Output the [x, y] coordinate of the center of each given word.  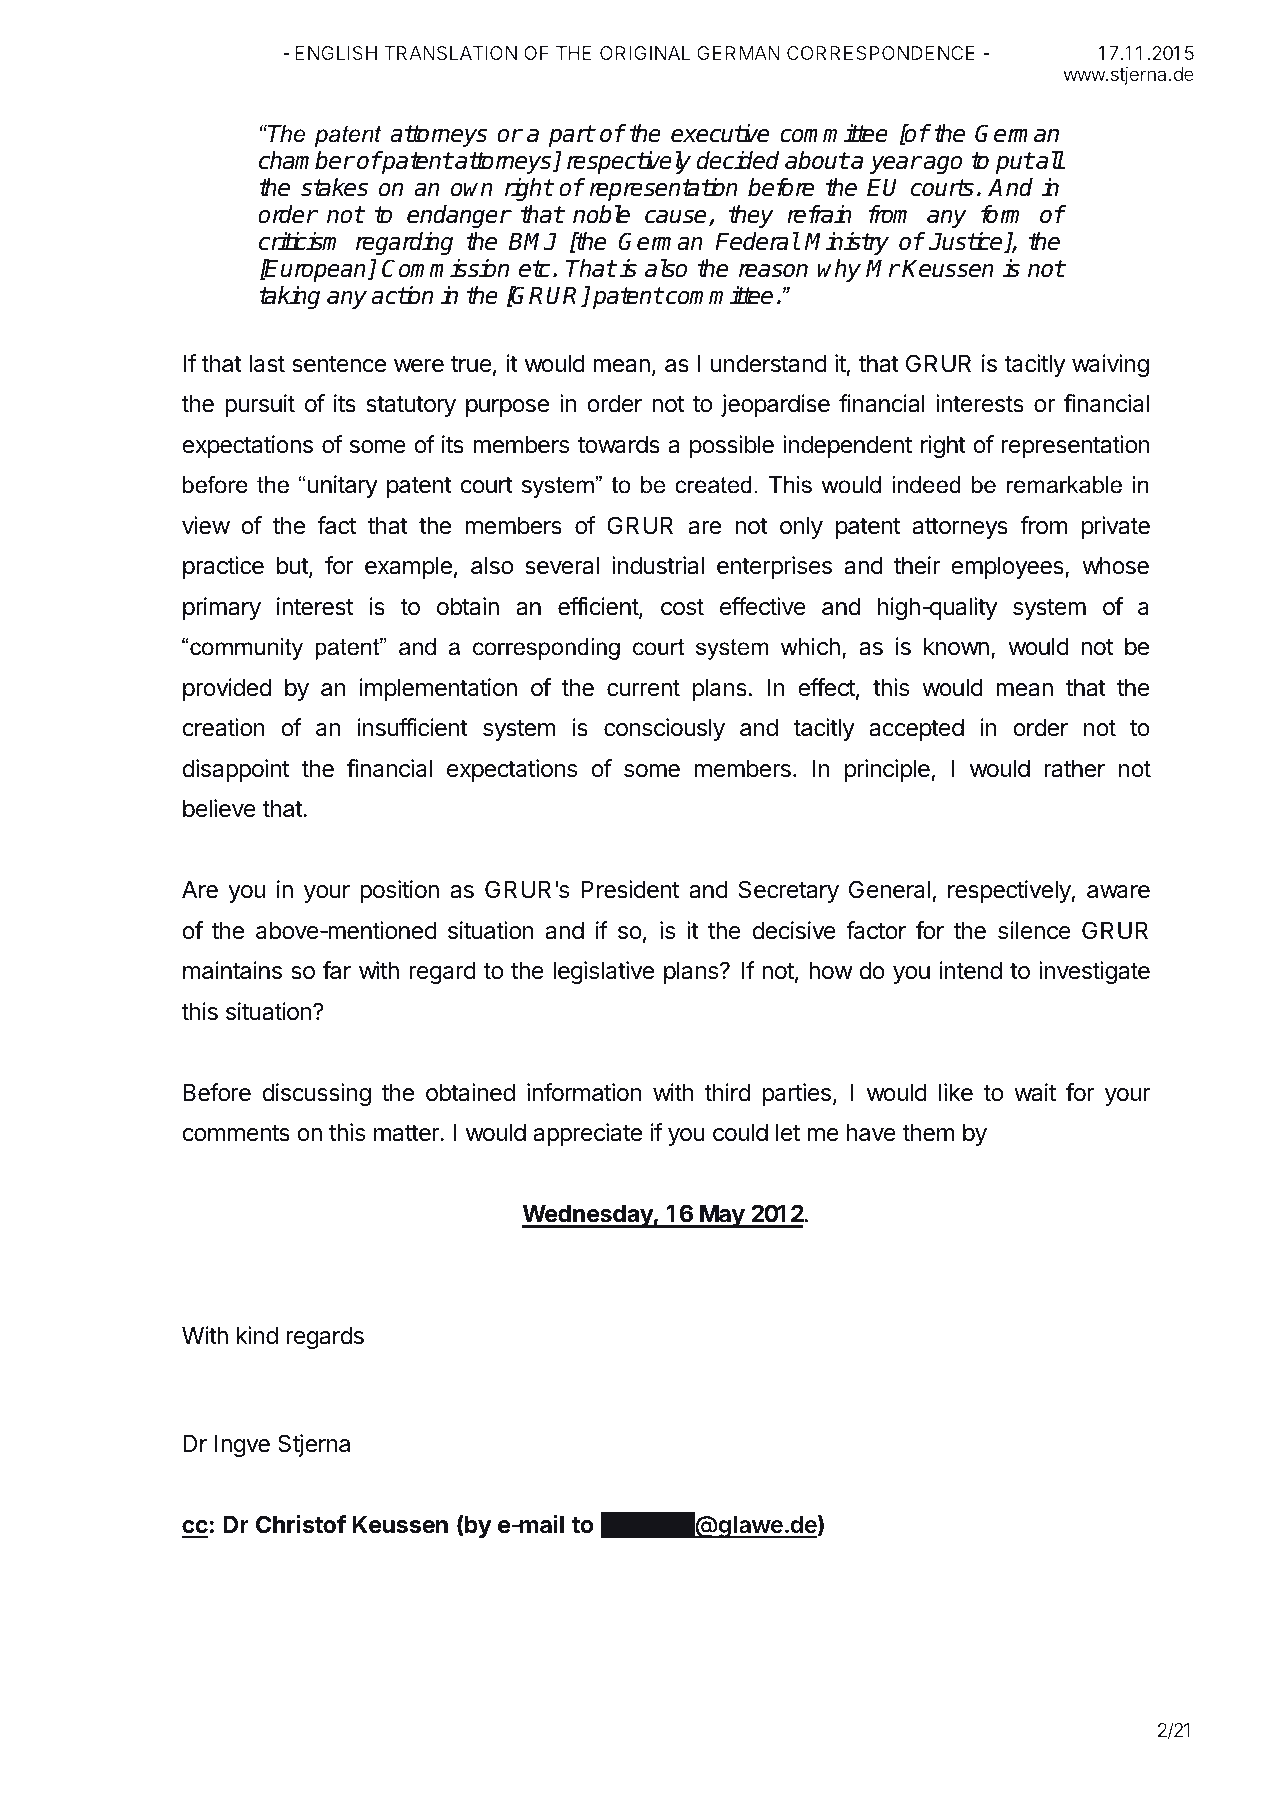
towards [619, 445]
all [1050, 160]
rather [1074, 769]
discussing [316, 1094]
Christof [301, 1524]
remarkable [1064, 485]
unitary [343, 486]
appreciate [588, 1134]
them [928, 1133]
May [722, 1216]
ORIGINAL [645, 53]
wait [1035, 1092]
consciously [664, 729]
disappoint [235, 770]
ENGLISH [336, 53]
